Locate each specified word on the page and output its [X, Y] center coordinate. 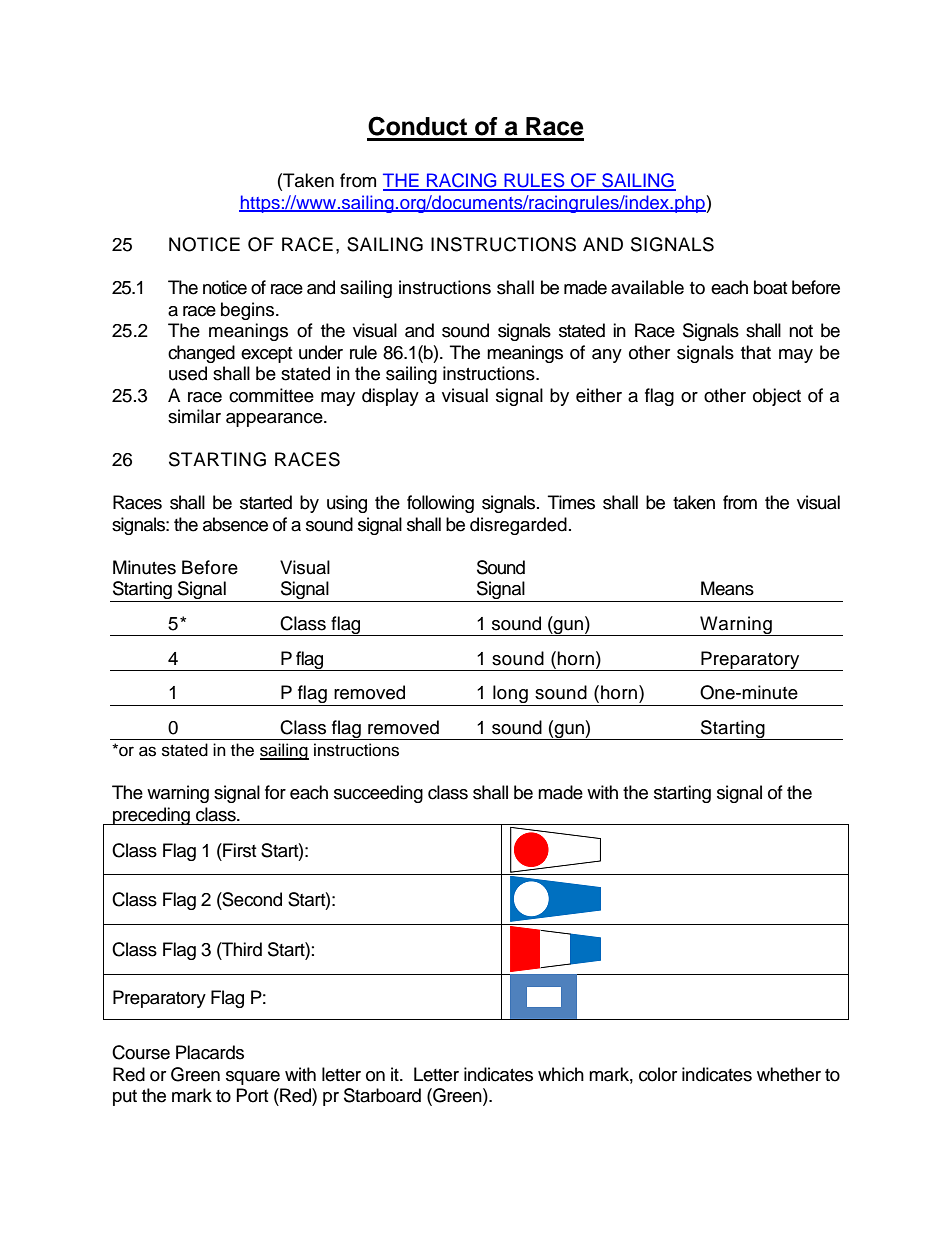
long [510, 695]
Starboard [382, 1095]
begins [249, 311]
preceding [151, 816]
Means [727, 588]
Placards [210, 1052]
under [321, 352]
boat [770, 287]
